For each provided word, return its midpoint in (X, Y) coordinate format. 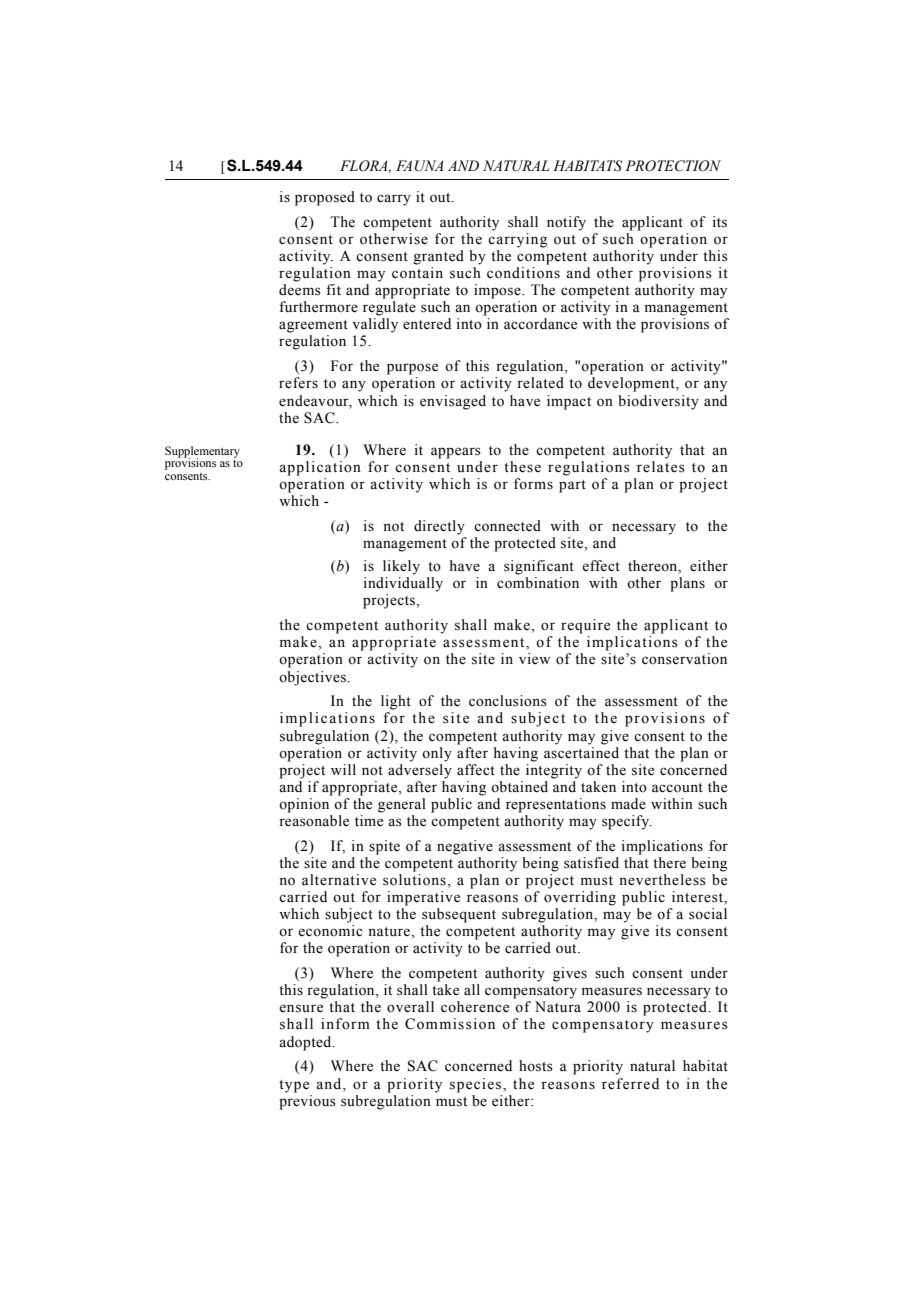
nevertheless (662, 880)
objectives (313, 678)
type (294, 1086)
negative (465, 847)
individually (403, 584)
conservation (684, 659)
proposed (325, 198)
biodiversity (658, 402)
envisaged (453, 402)
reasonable (314, 821)
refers (298, 383)
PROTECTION (673, 166)
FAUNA (419, 166)
